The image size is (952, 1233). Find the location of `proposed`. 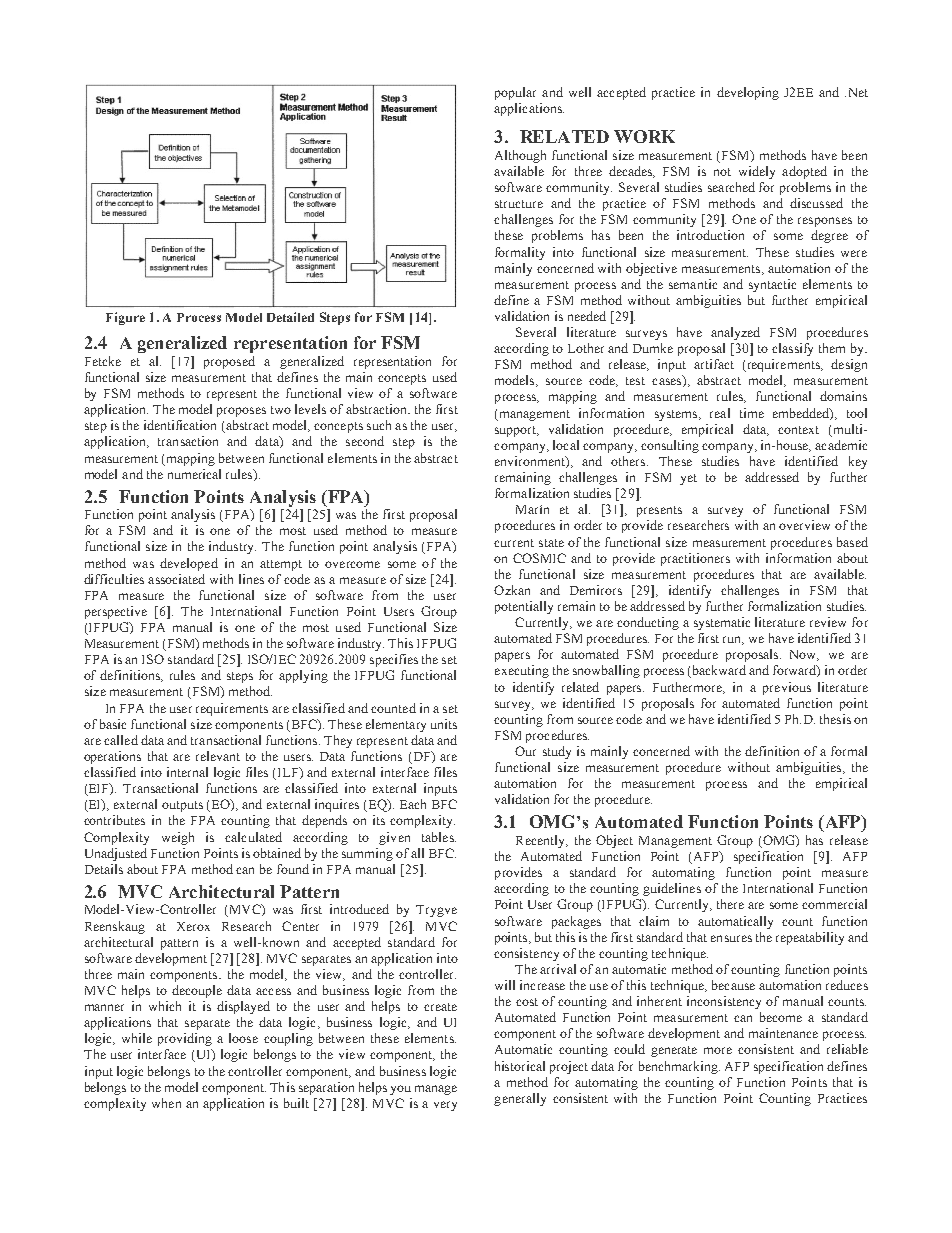

proposed is located at coordinates (229, 362).
